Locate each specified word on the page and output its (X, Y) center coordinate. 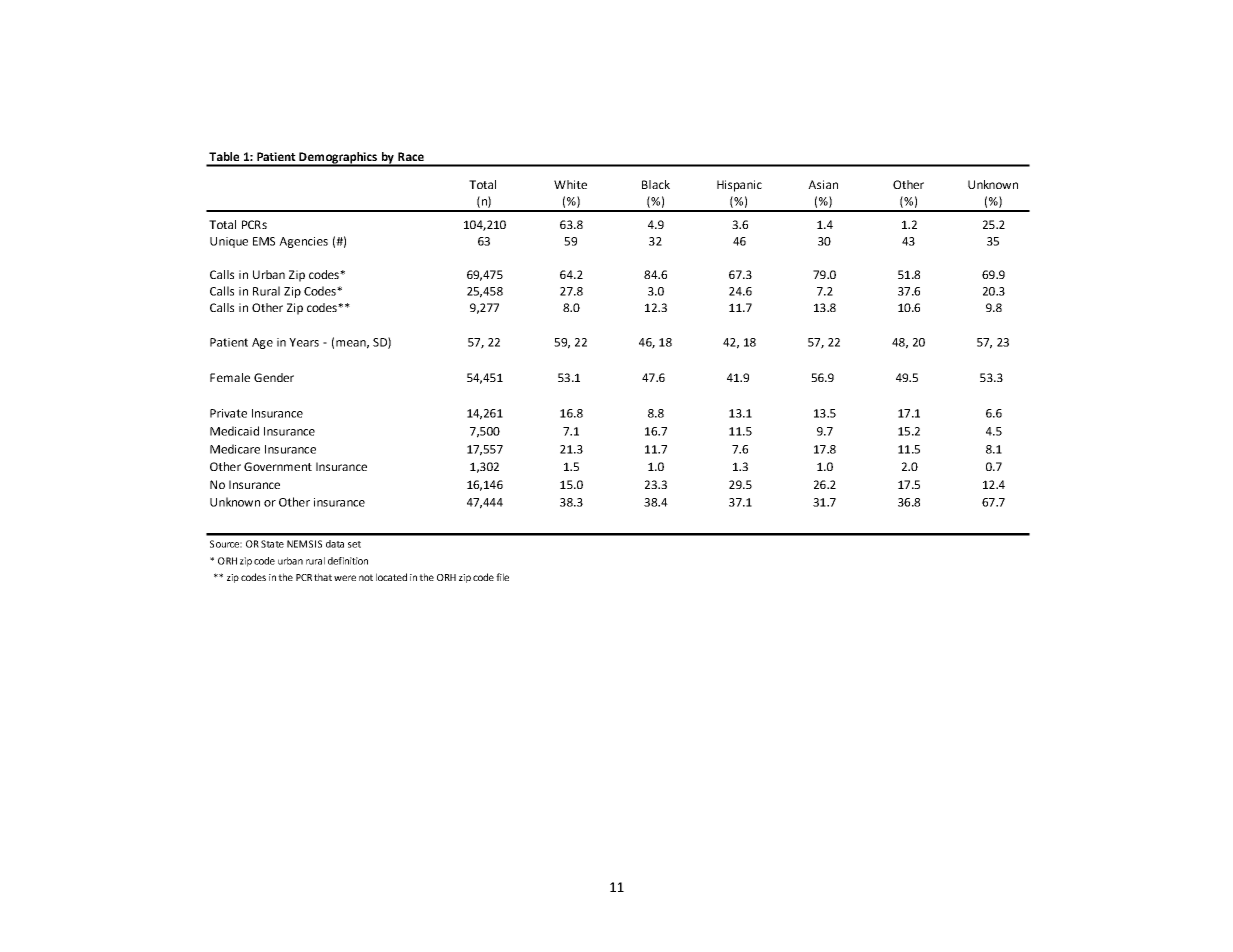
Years (304, 342)
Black (656, 184)
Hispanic (739, 186)
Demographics (338, 159)
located (391, 577)
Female (230, 377)
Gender (274, 377)
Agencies (303, 242)
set (354, 544)
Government (278, 466)
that (323, 577)
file (502, 577)
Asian (823, 184)
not (366, 577)
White (570, 184)
